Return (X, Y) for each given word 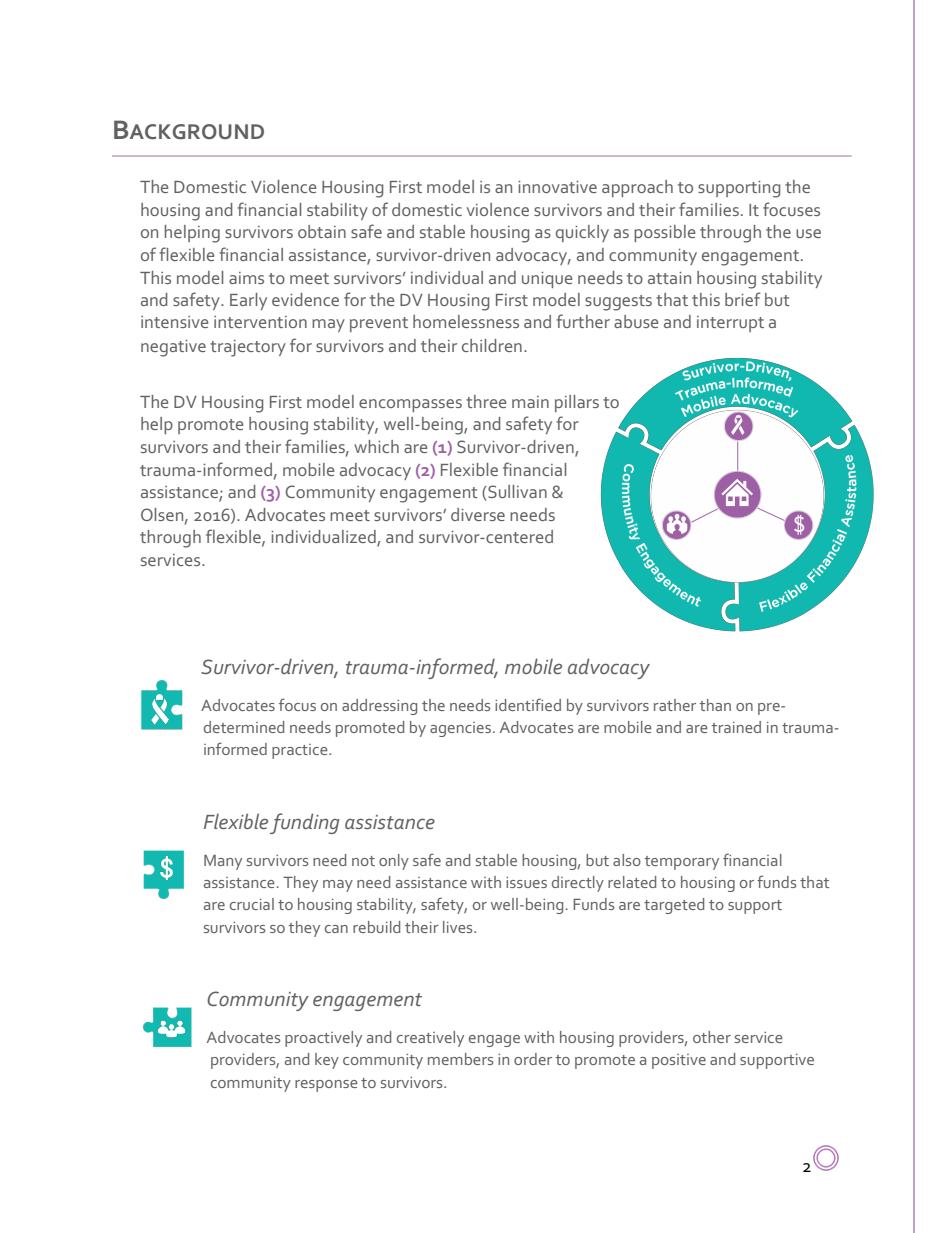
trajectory (248, 348)
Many (223, 862)
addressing (379, 707)
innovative (557, 187)
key (327, 1061)
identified (528, 704)
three (486, 401)
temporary (682, 863)
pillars (577, 403)
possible (665, 233)
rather (675, 705)
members (460, 1059)
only (394, 862)
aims (246, 278)
